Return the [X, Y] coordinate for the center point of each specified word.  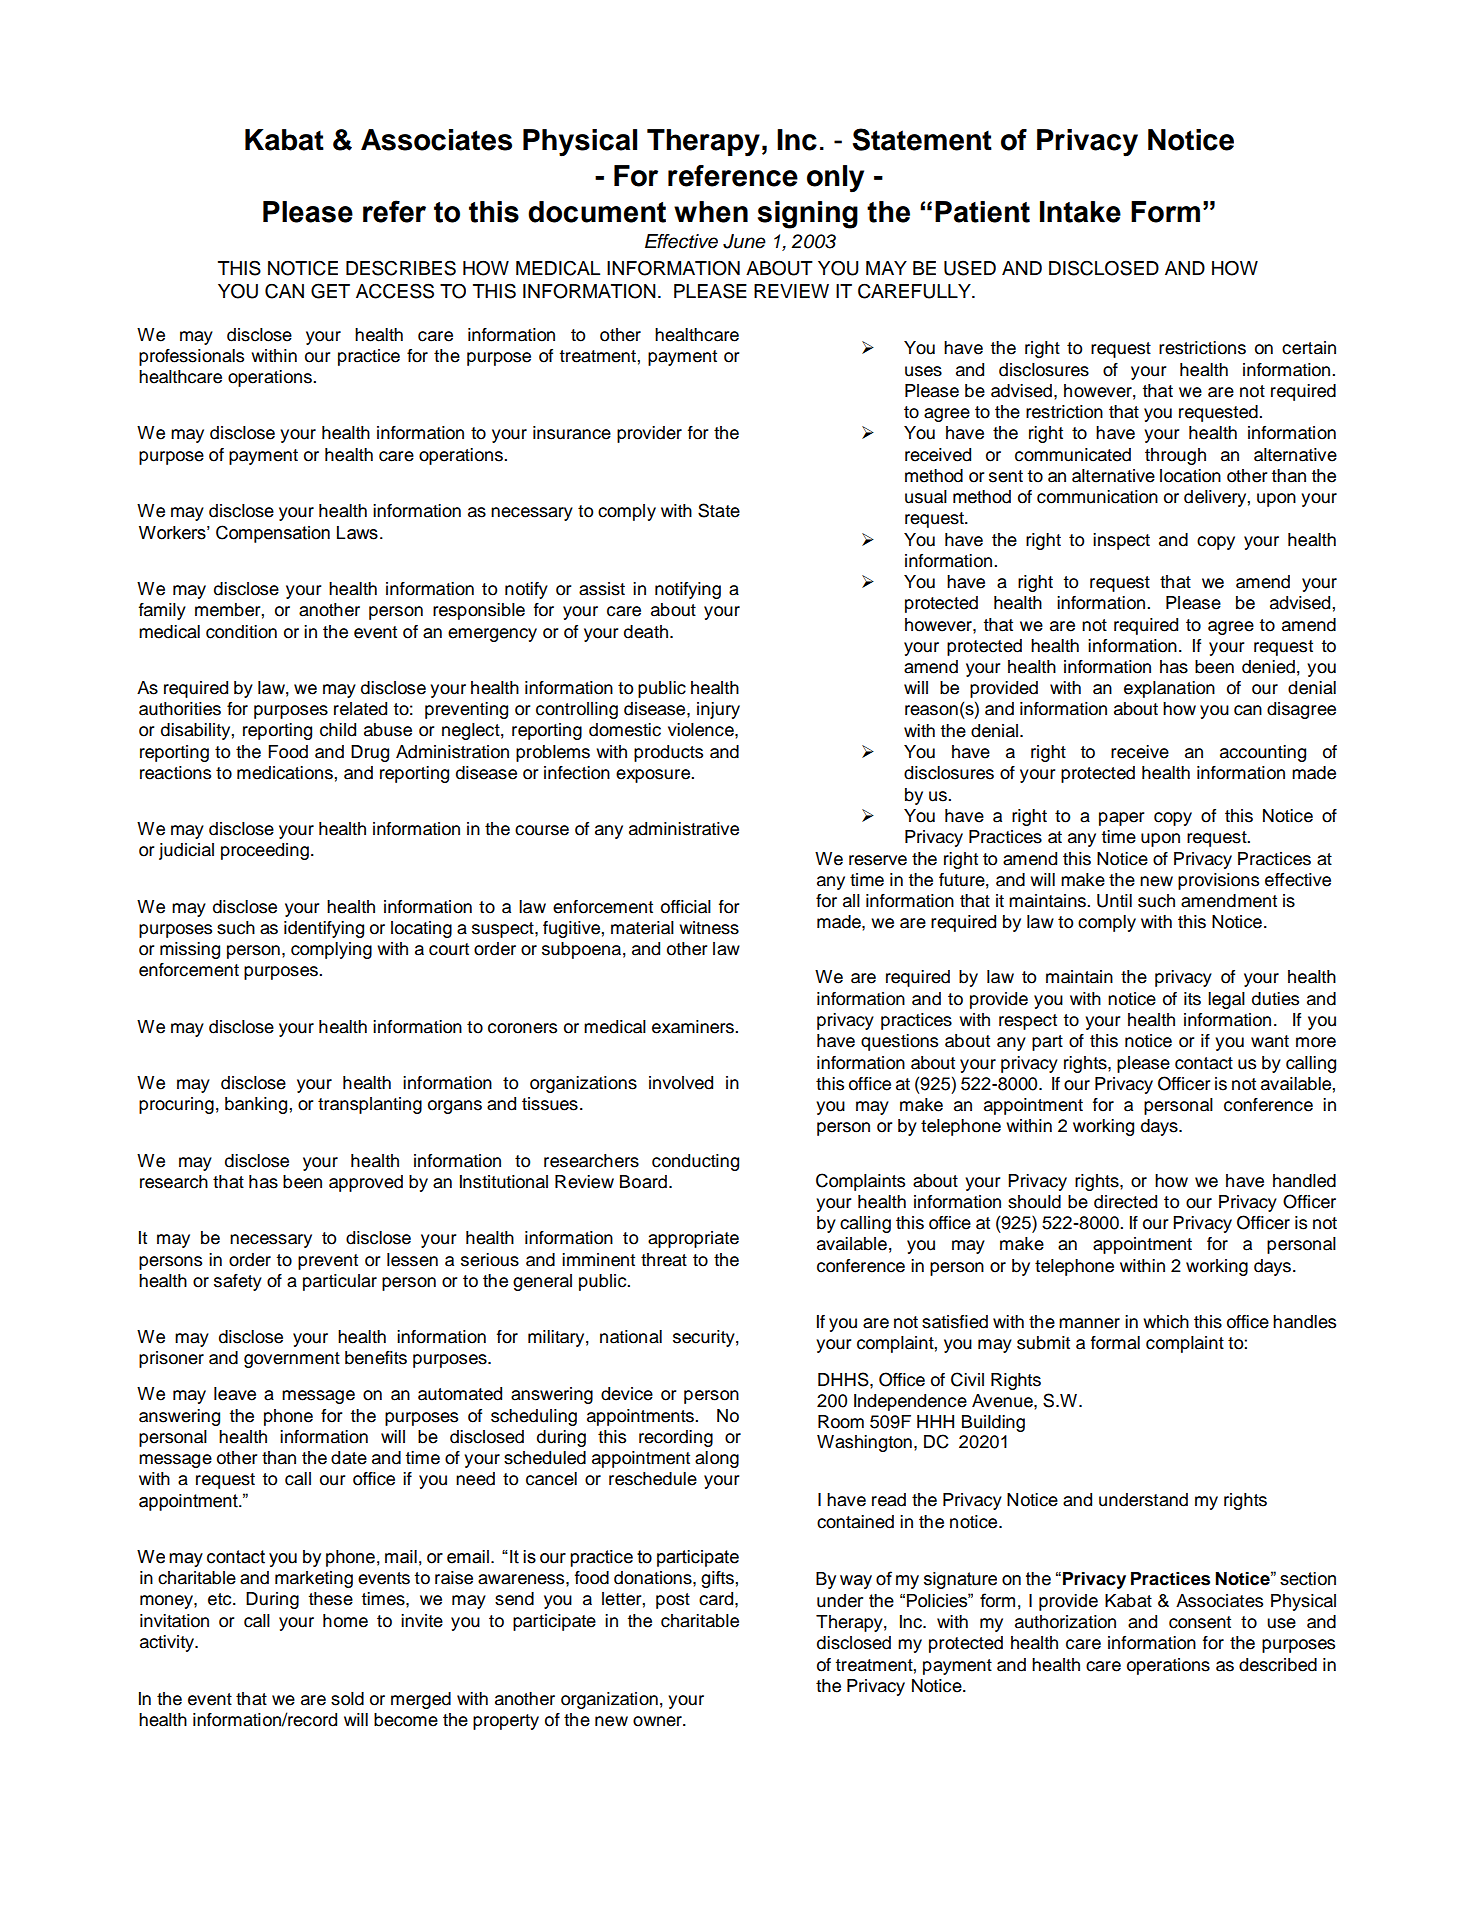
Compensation [273, 534]
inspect [1121, 541]
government [292, 1360]
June [744, 241]
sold [347, 1699]
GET [330, 291]
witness [709, 928]
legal [1226, 1000]
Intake [1080, 212]
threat [664, 1260]
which [1166, 1322]
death [646, 632]
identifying [324, 929]
